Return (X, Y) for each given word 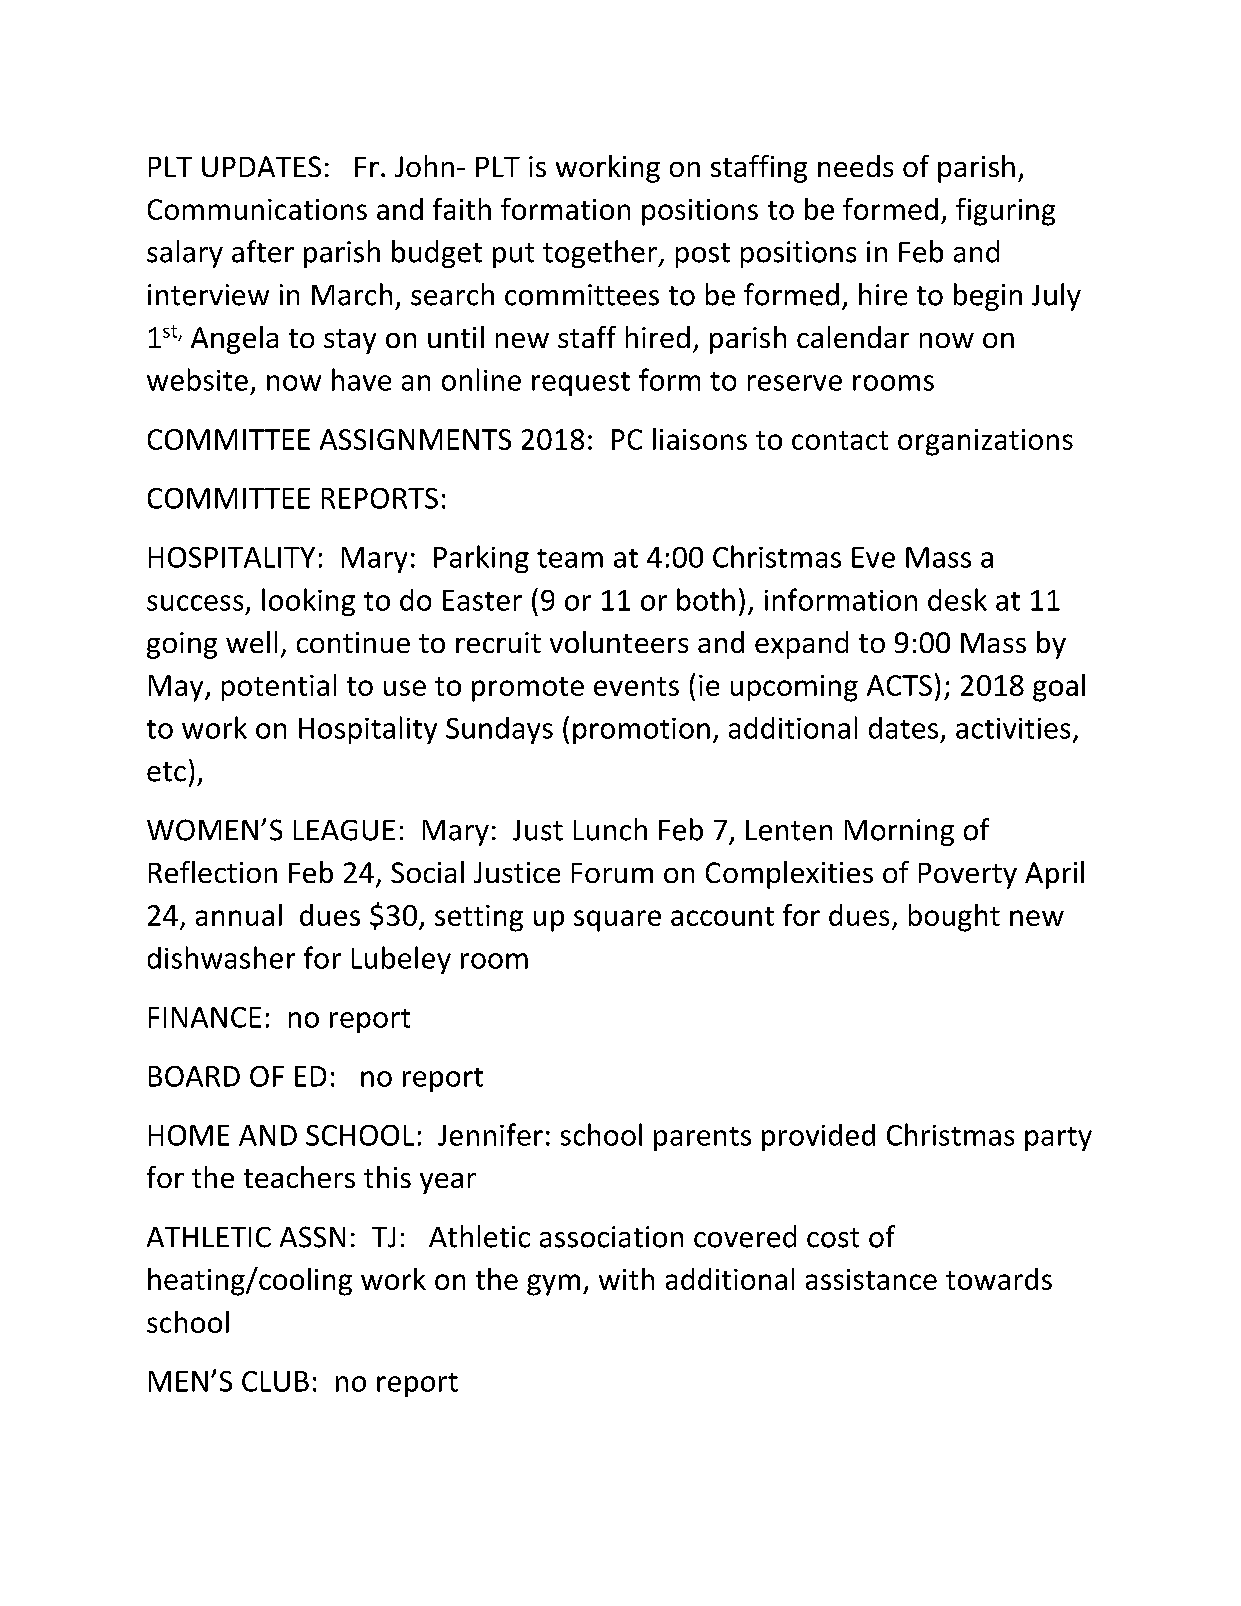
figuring (1005, 212)
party (1058, 1139)
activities (1013, 728)
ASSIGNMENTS (415, 439)
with (626, 1279)
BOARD (194, 1076)
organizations (985, 442)
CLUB (275, 1381)
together (601, 254)
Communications (257, 209)
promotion (641, 731)
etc (166, 772)
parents (702, 1139)
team (570, 558)
